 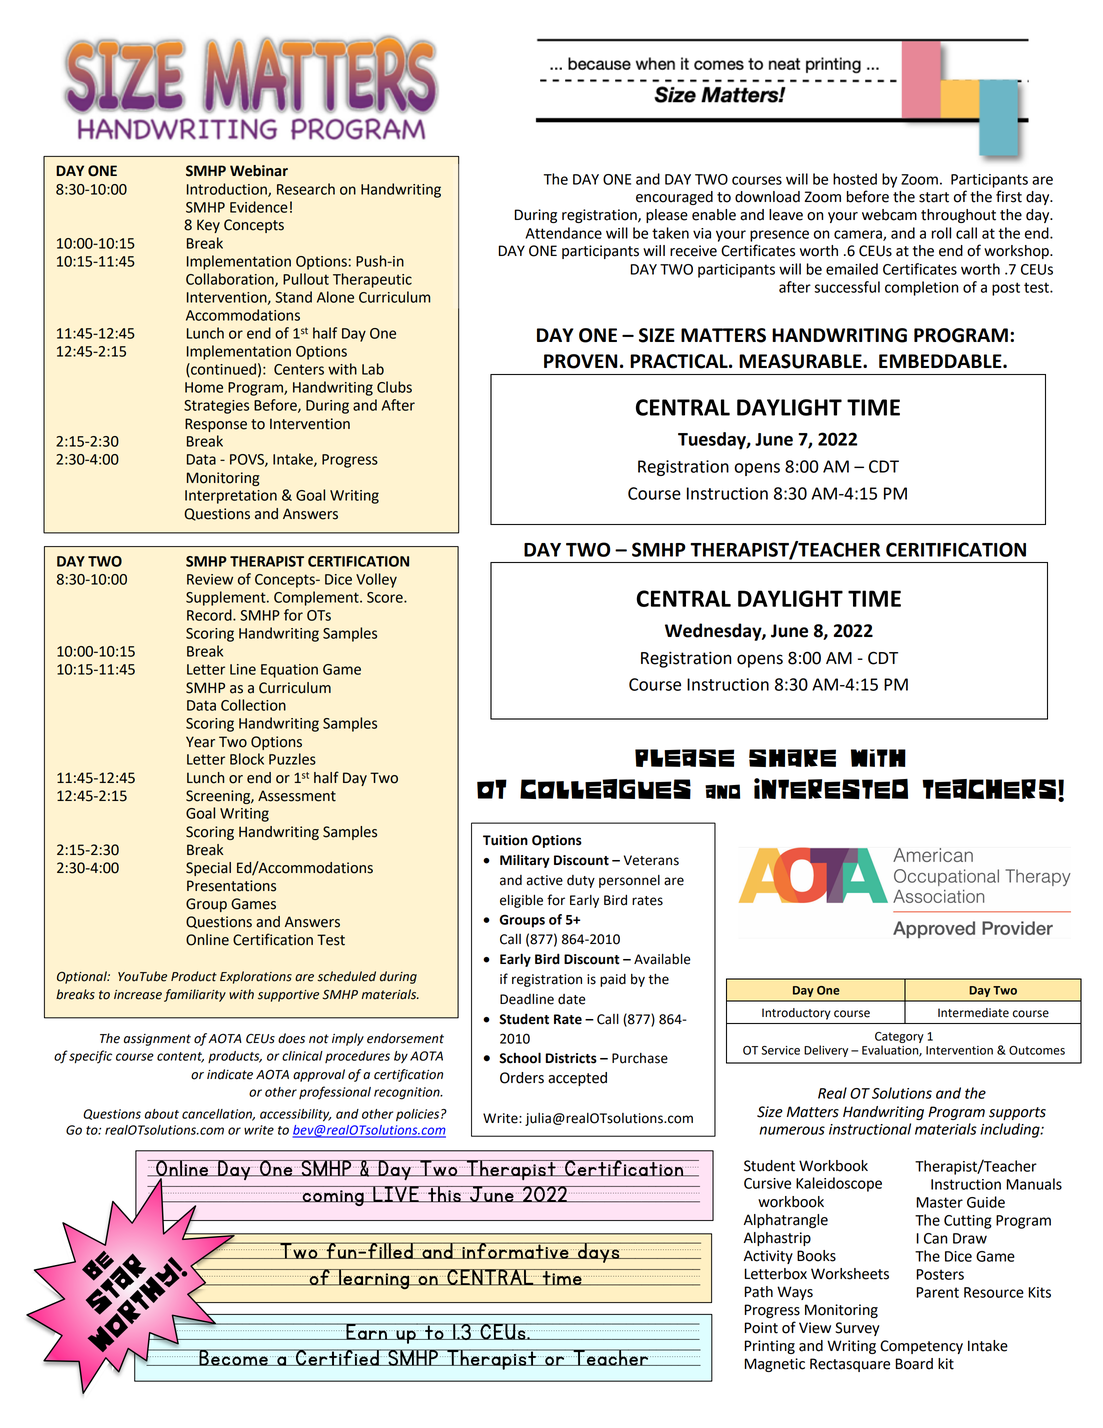 What do you see at coordinates (256, 977) in the document?
I see `Explorations` at bounding box center [256, 977].
